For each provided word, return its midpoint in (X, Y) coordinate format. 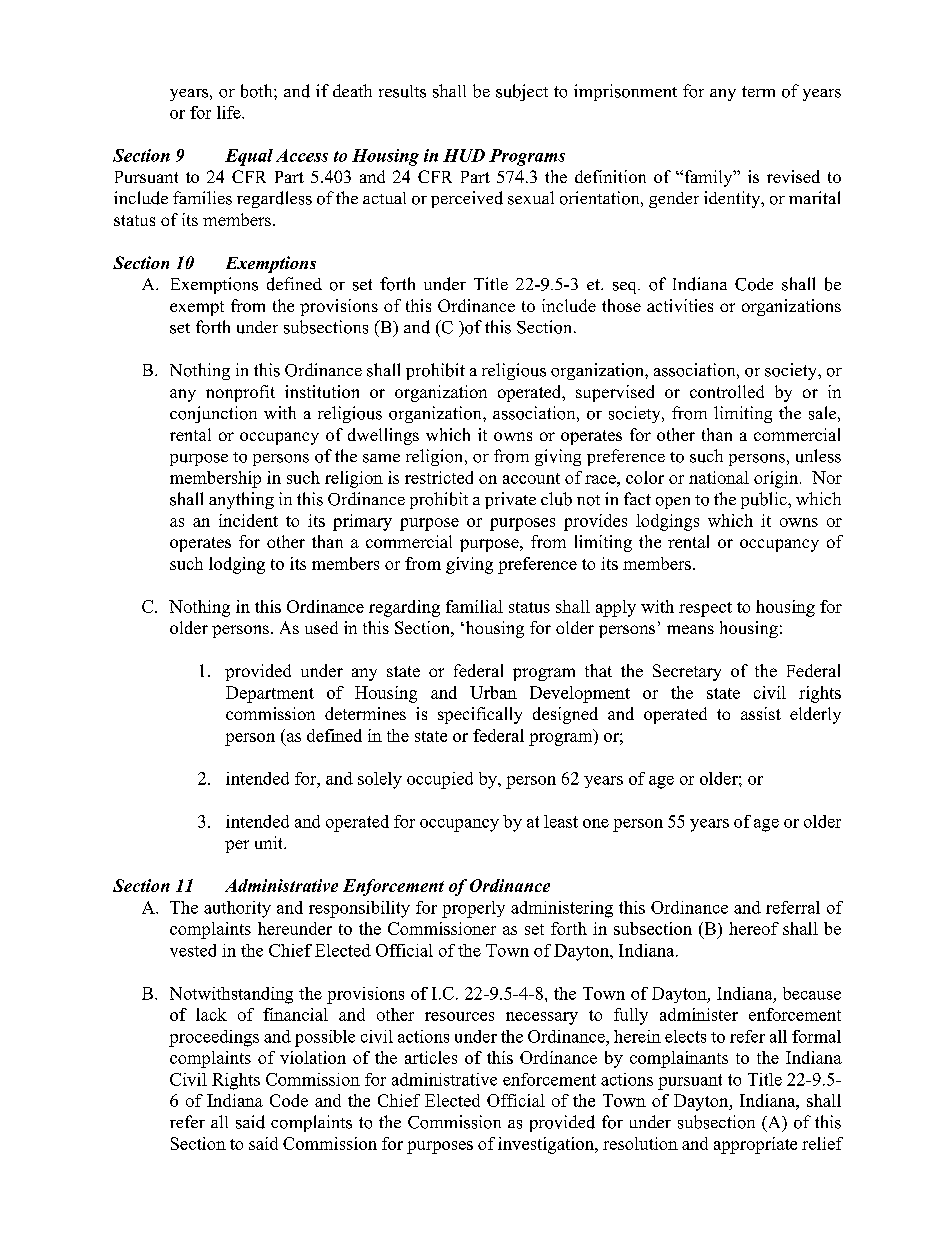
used (321, 627)
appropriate (755, 1145)
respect (705, 609)
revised (793, 176)
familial (474, 606)
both (258, 91)
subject (522, 92)
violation (313, 1057)
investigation (547, 1145)
